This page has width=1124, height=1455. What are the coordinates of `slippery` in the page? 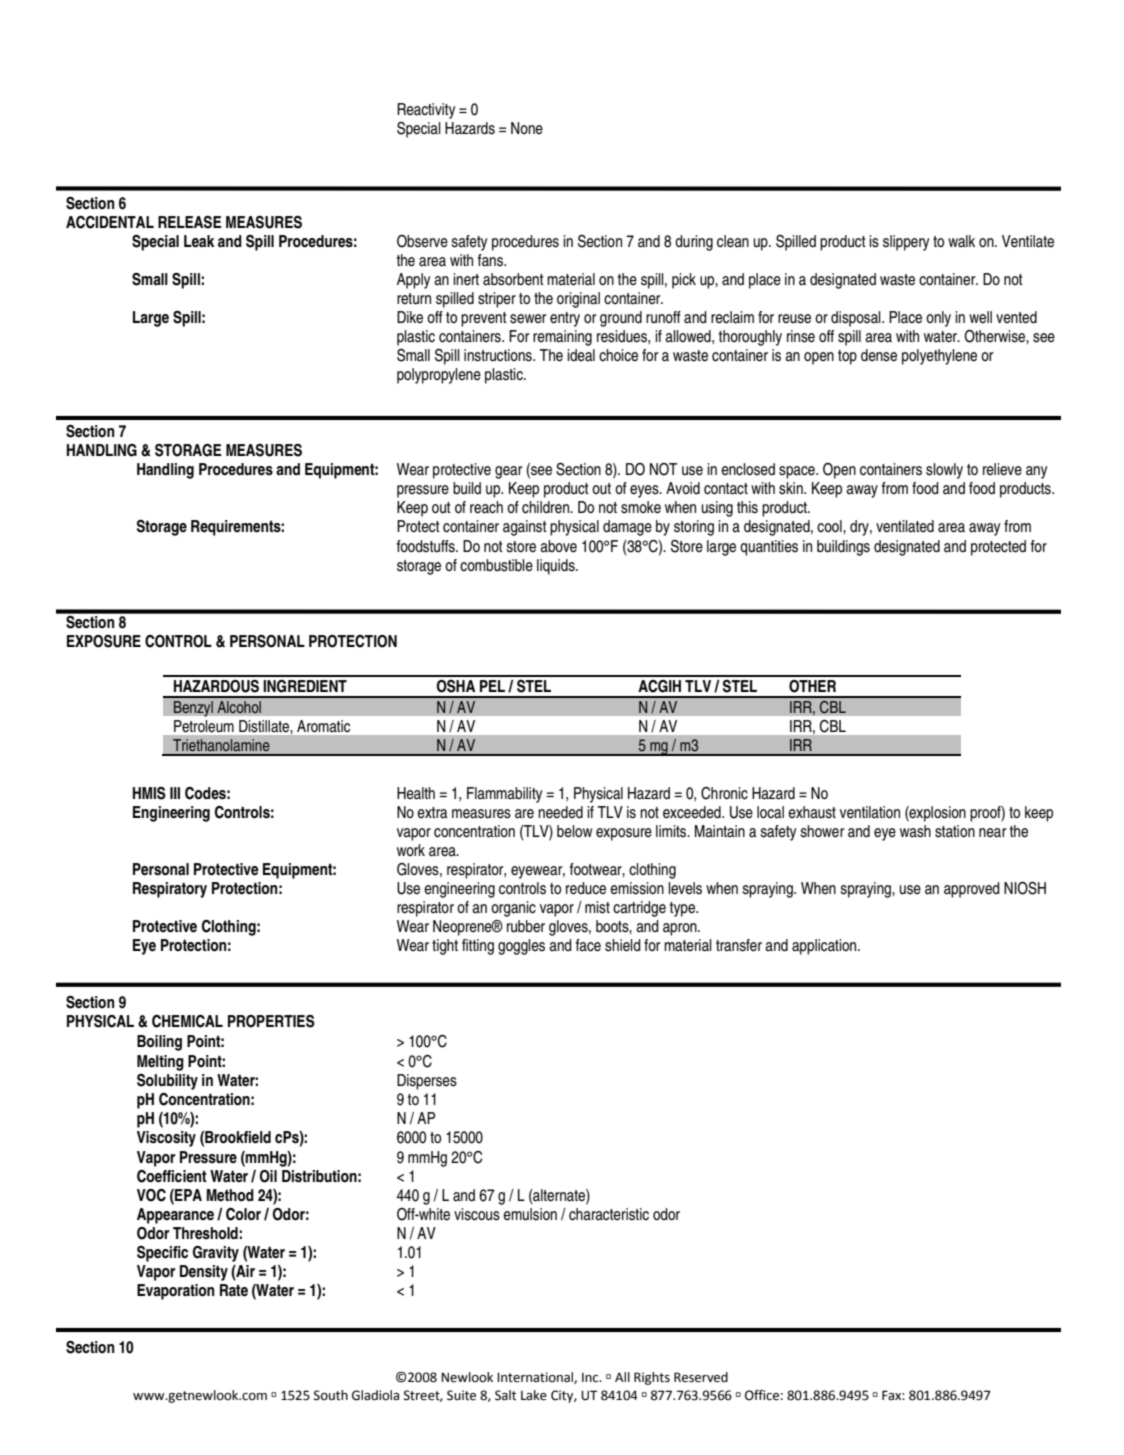 It's located at (906, 243).
